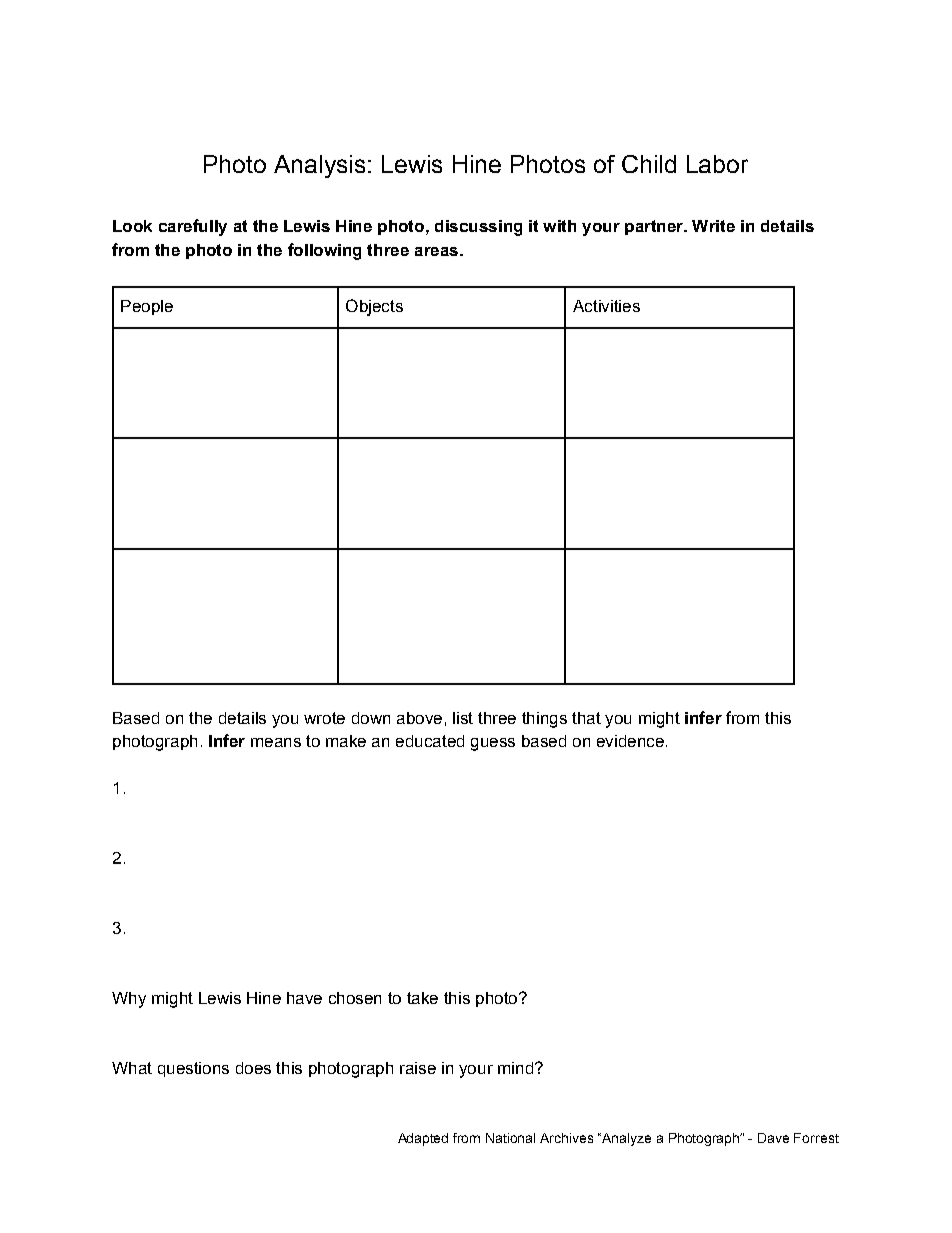 This document has width=952, height=1233. I want to click on means, so click(276, 742).
